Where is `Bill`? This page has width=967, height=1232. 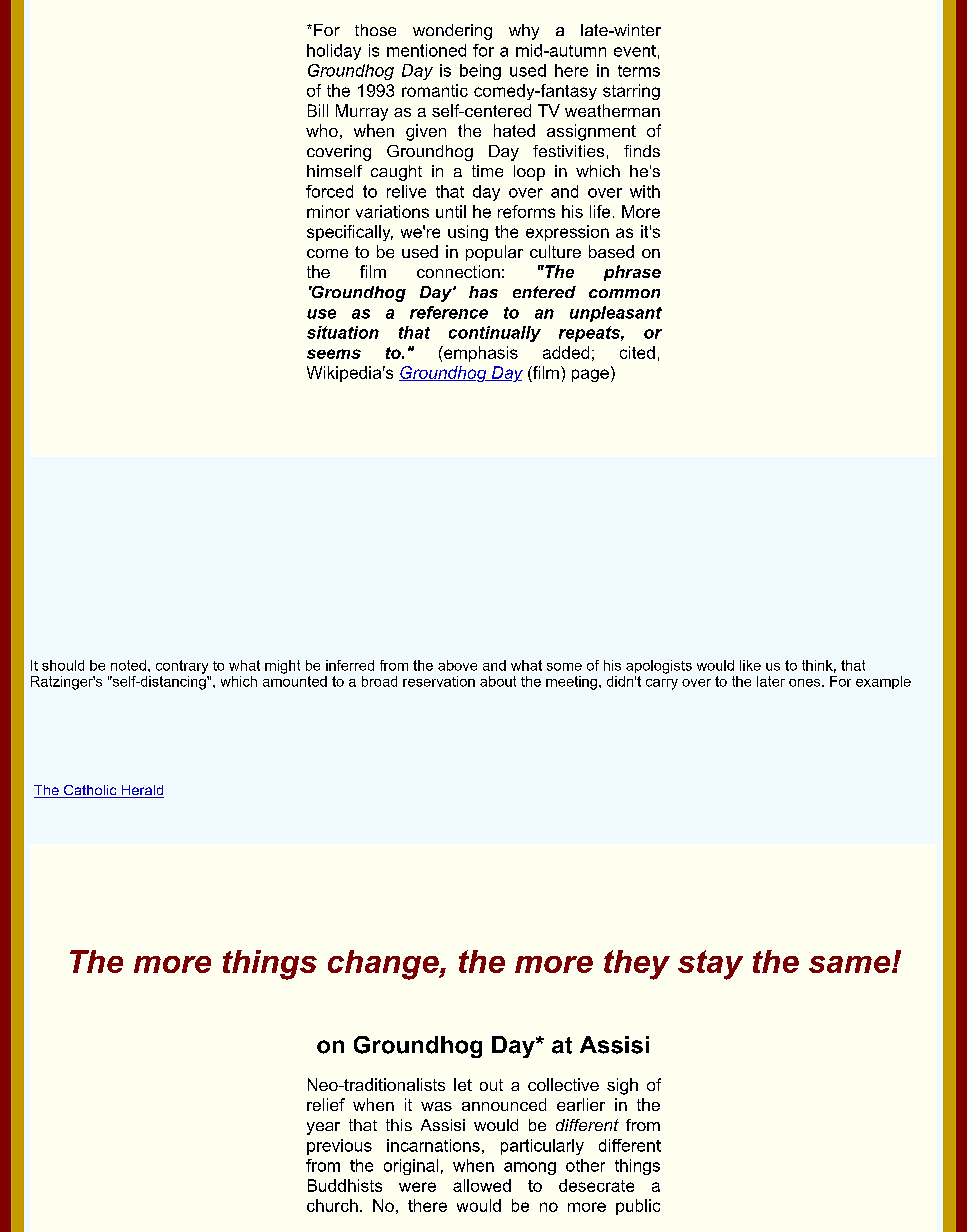 Bill is located at coordinates (318, 110).
